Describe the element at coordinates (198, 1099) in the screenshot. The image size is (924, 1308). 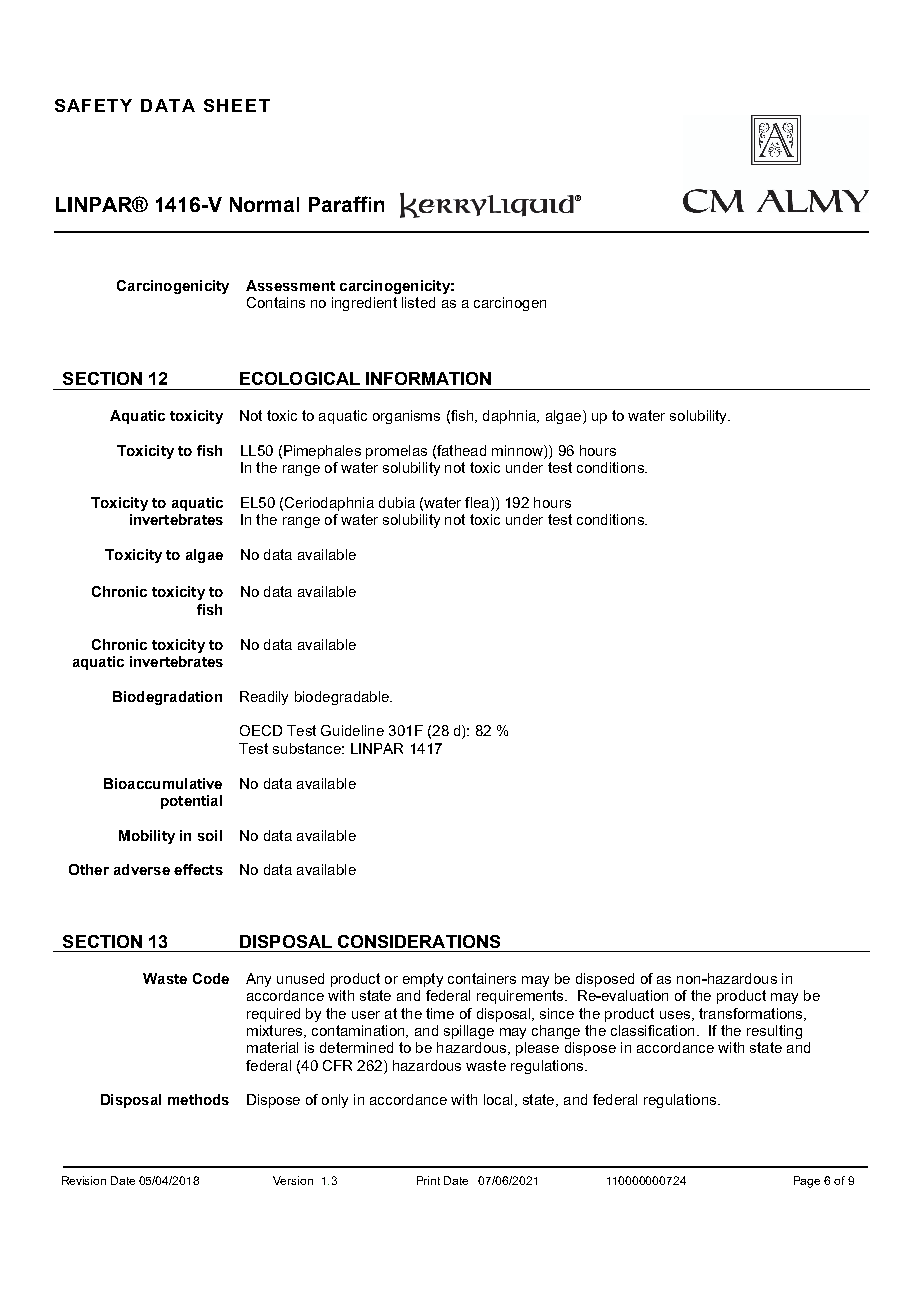
I see `methods` at that location.
